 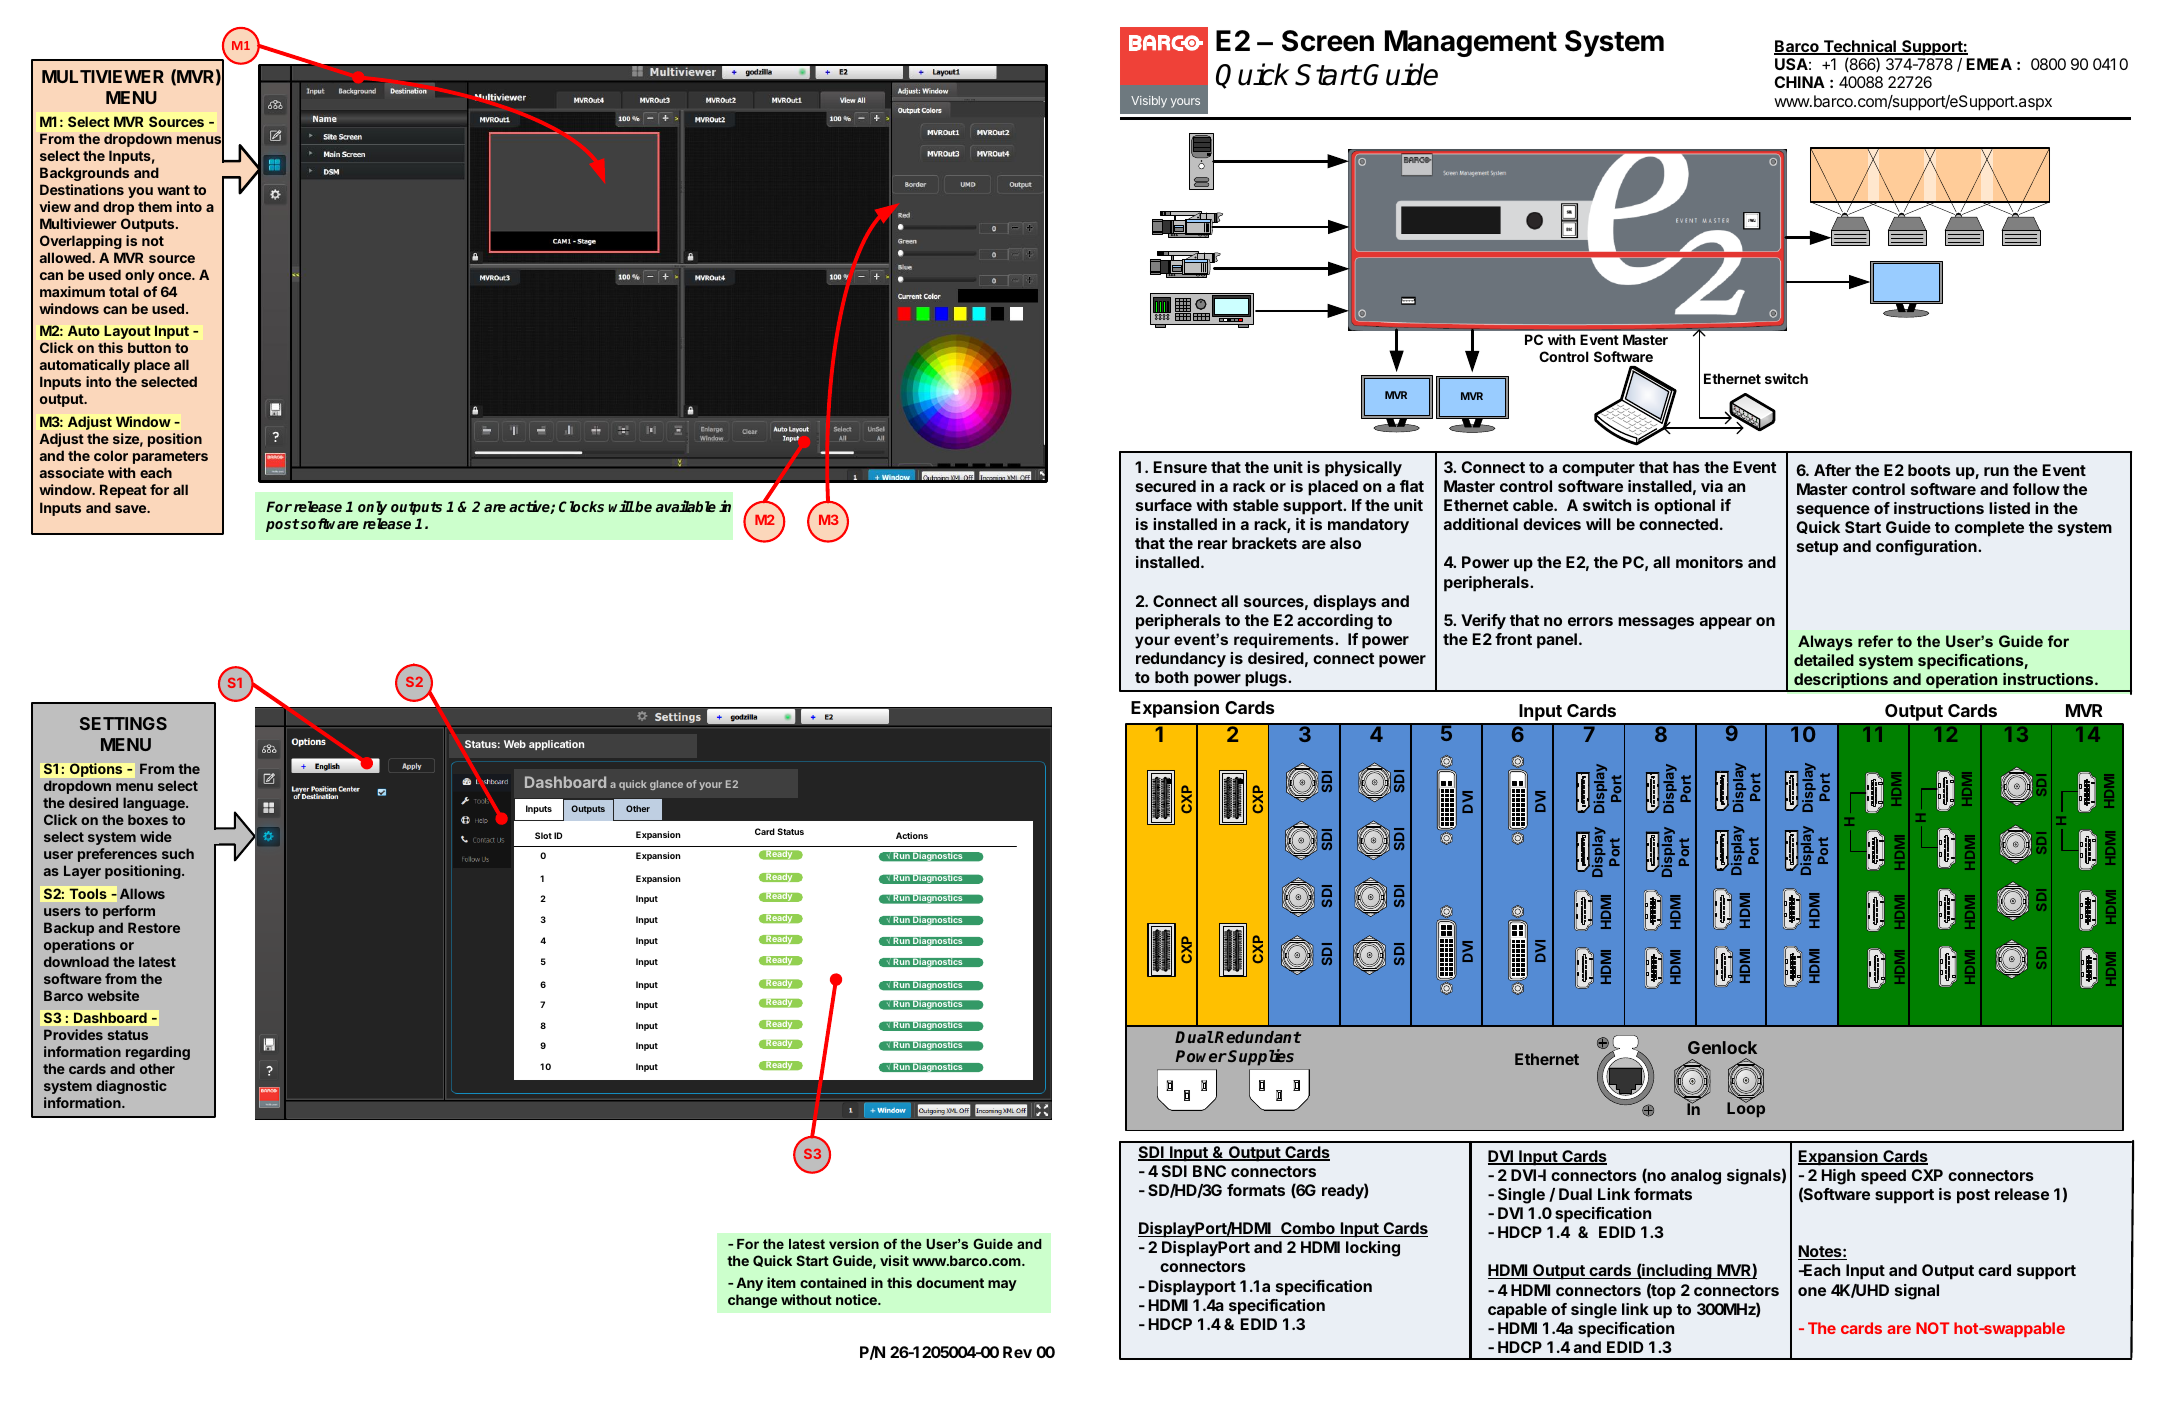 What do you see at coordinates (1841, 682) in the screenshot?
I see `descriptions` at bounding box center [1841, 682].
